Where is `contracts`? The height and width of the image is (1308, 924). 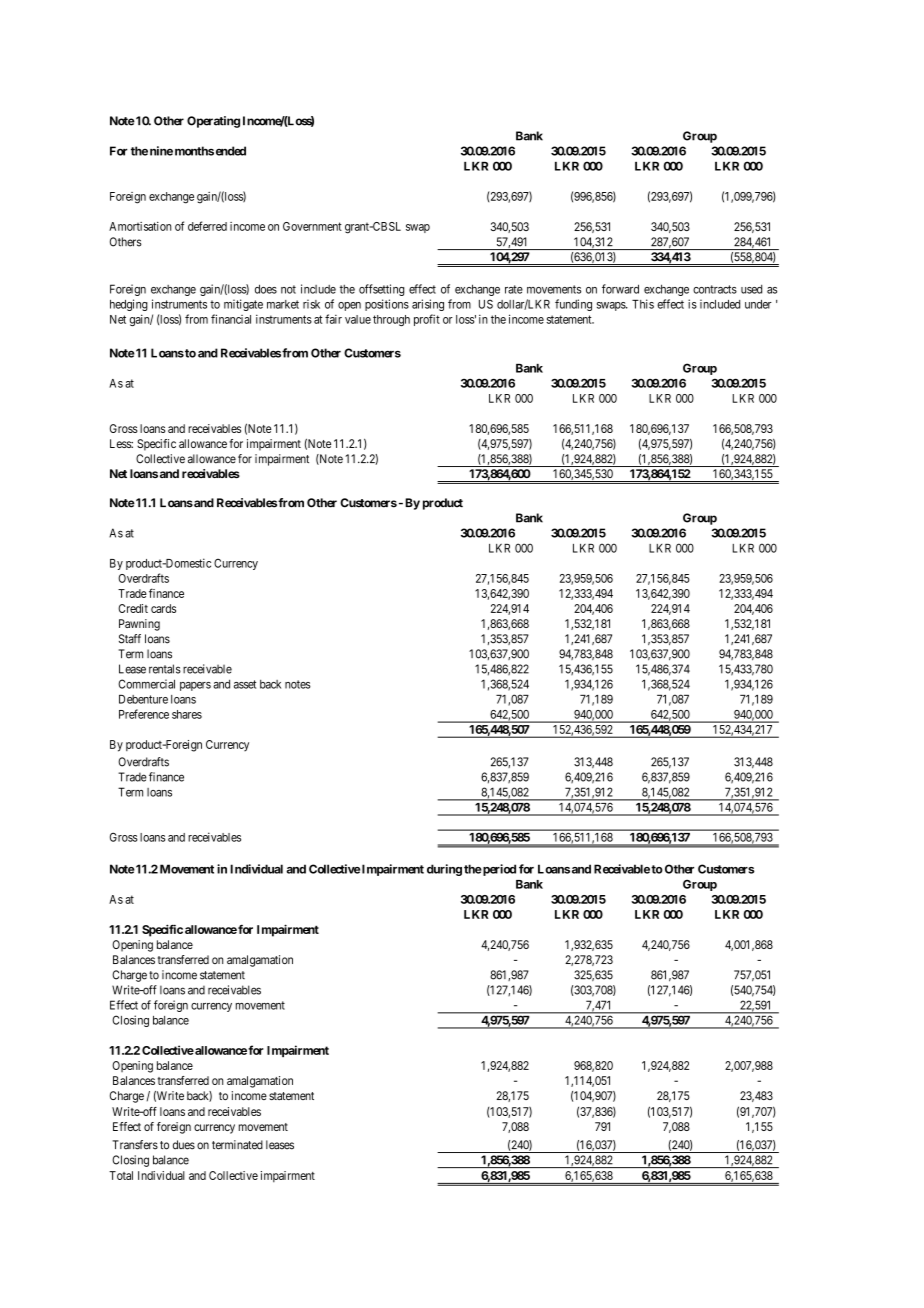 contracts is located at coordinates (715, 289).
